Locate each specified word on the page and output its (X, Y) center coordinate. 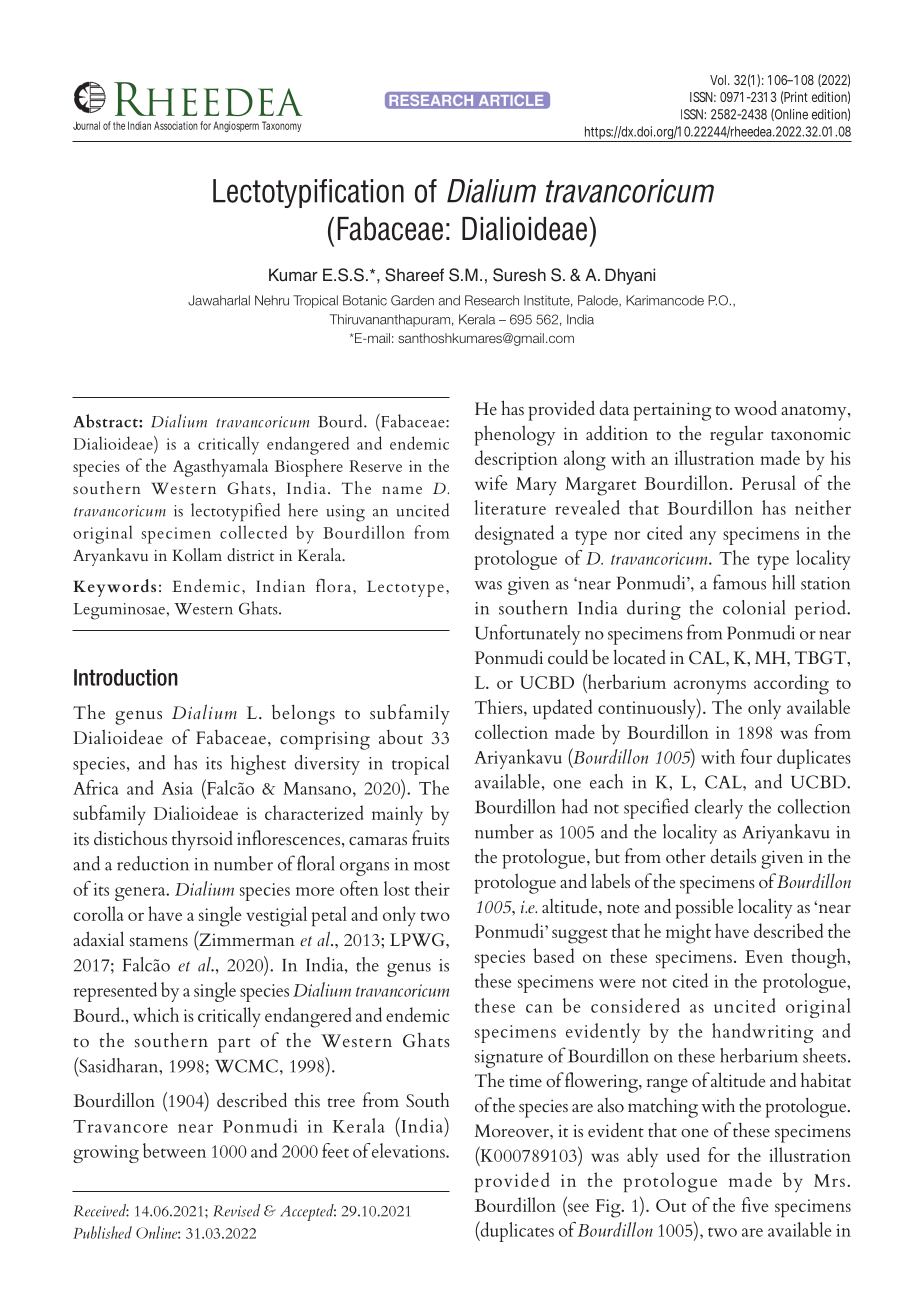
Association (176, 125)
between (174, 1150)
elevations (409, 1150)
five (755, 1204)
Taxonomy (281, 126)
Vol (718, 80)
